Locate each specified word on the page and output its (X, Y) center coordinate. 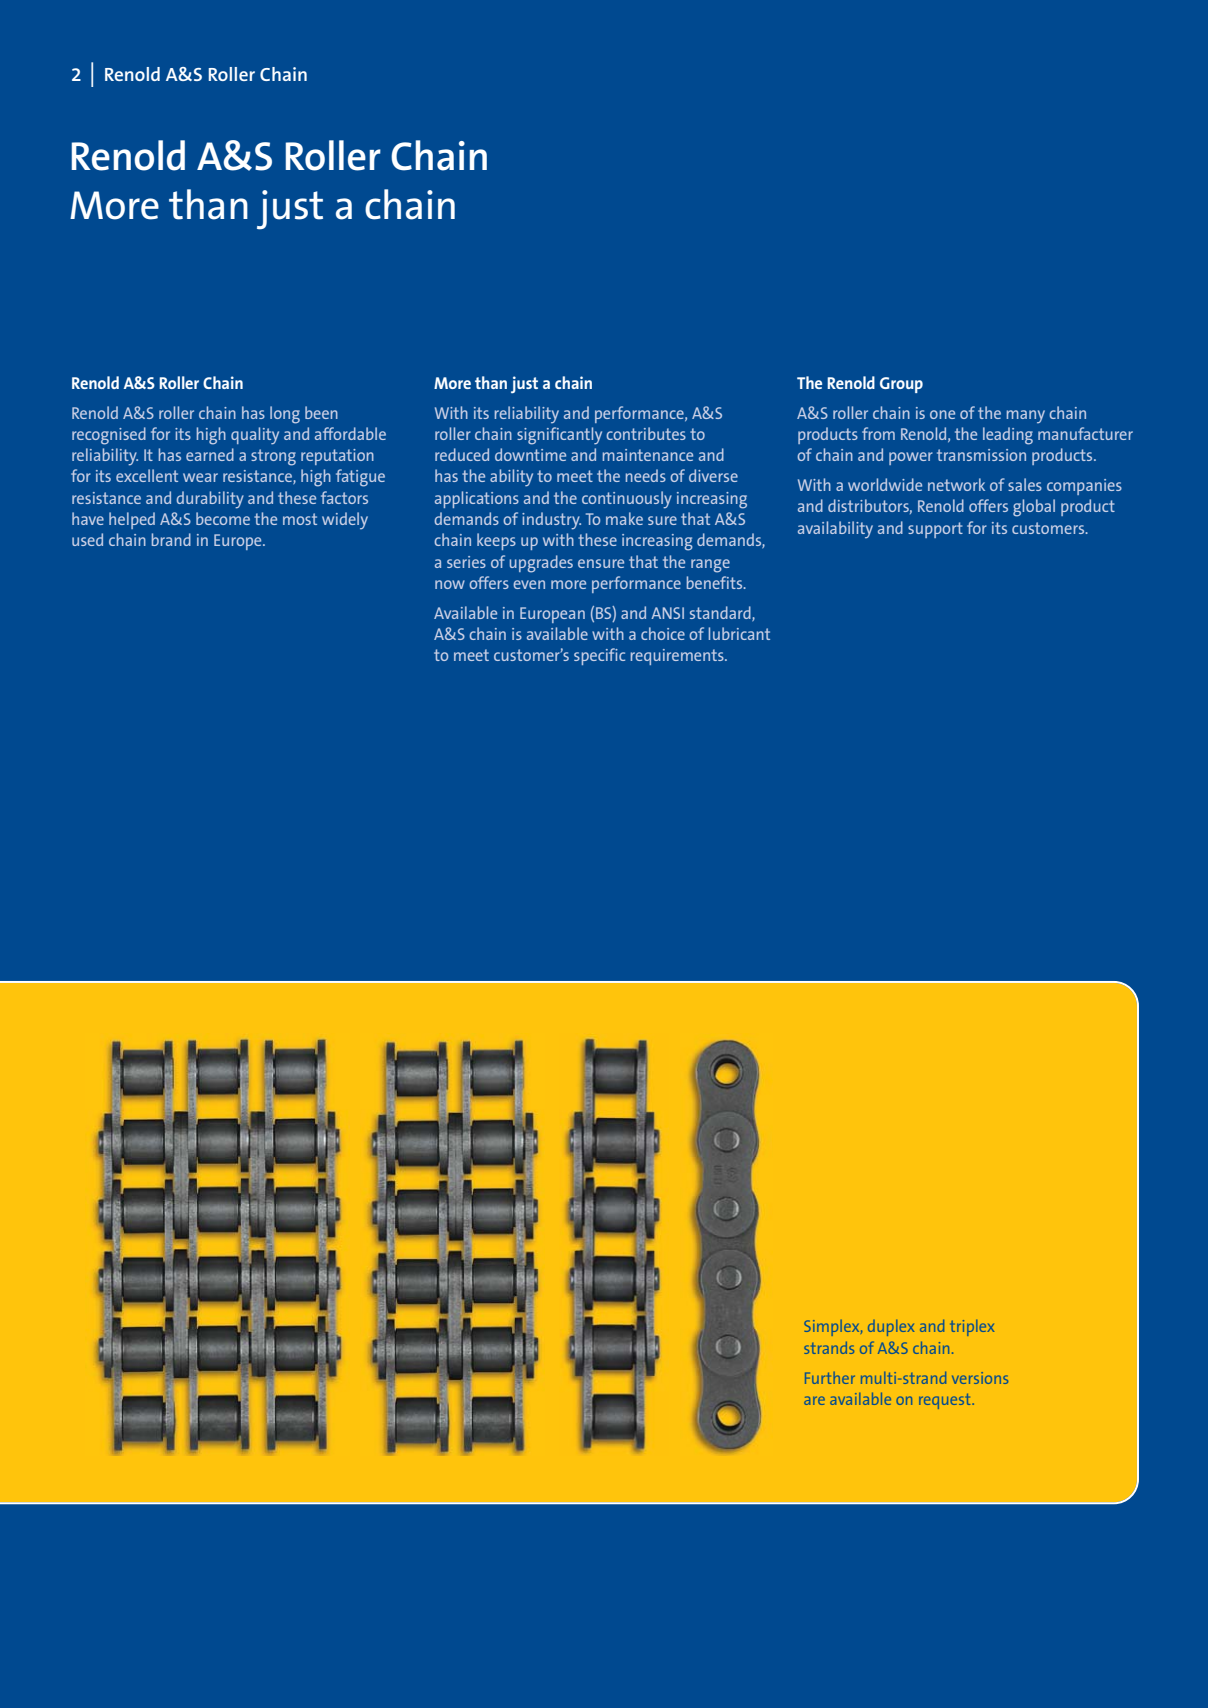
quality (255, 436)
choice (663, 633)
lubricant (739, 633)
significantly (559, 436)
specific (599, 656)
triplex (972, 1328)
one (942, 414)
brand (171, 539)
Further (830, 1378)
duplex (891, 1328)
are (814, 1400)
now (450, 584)
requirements (678, 657)
